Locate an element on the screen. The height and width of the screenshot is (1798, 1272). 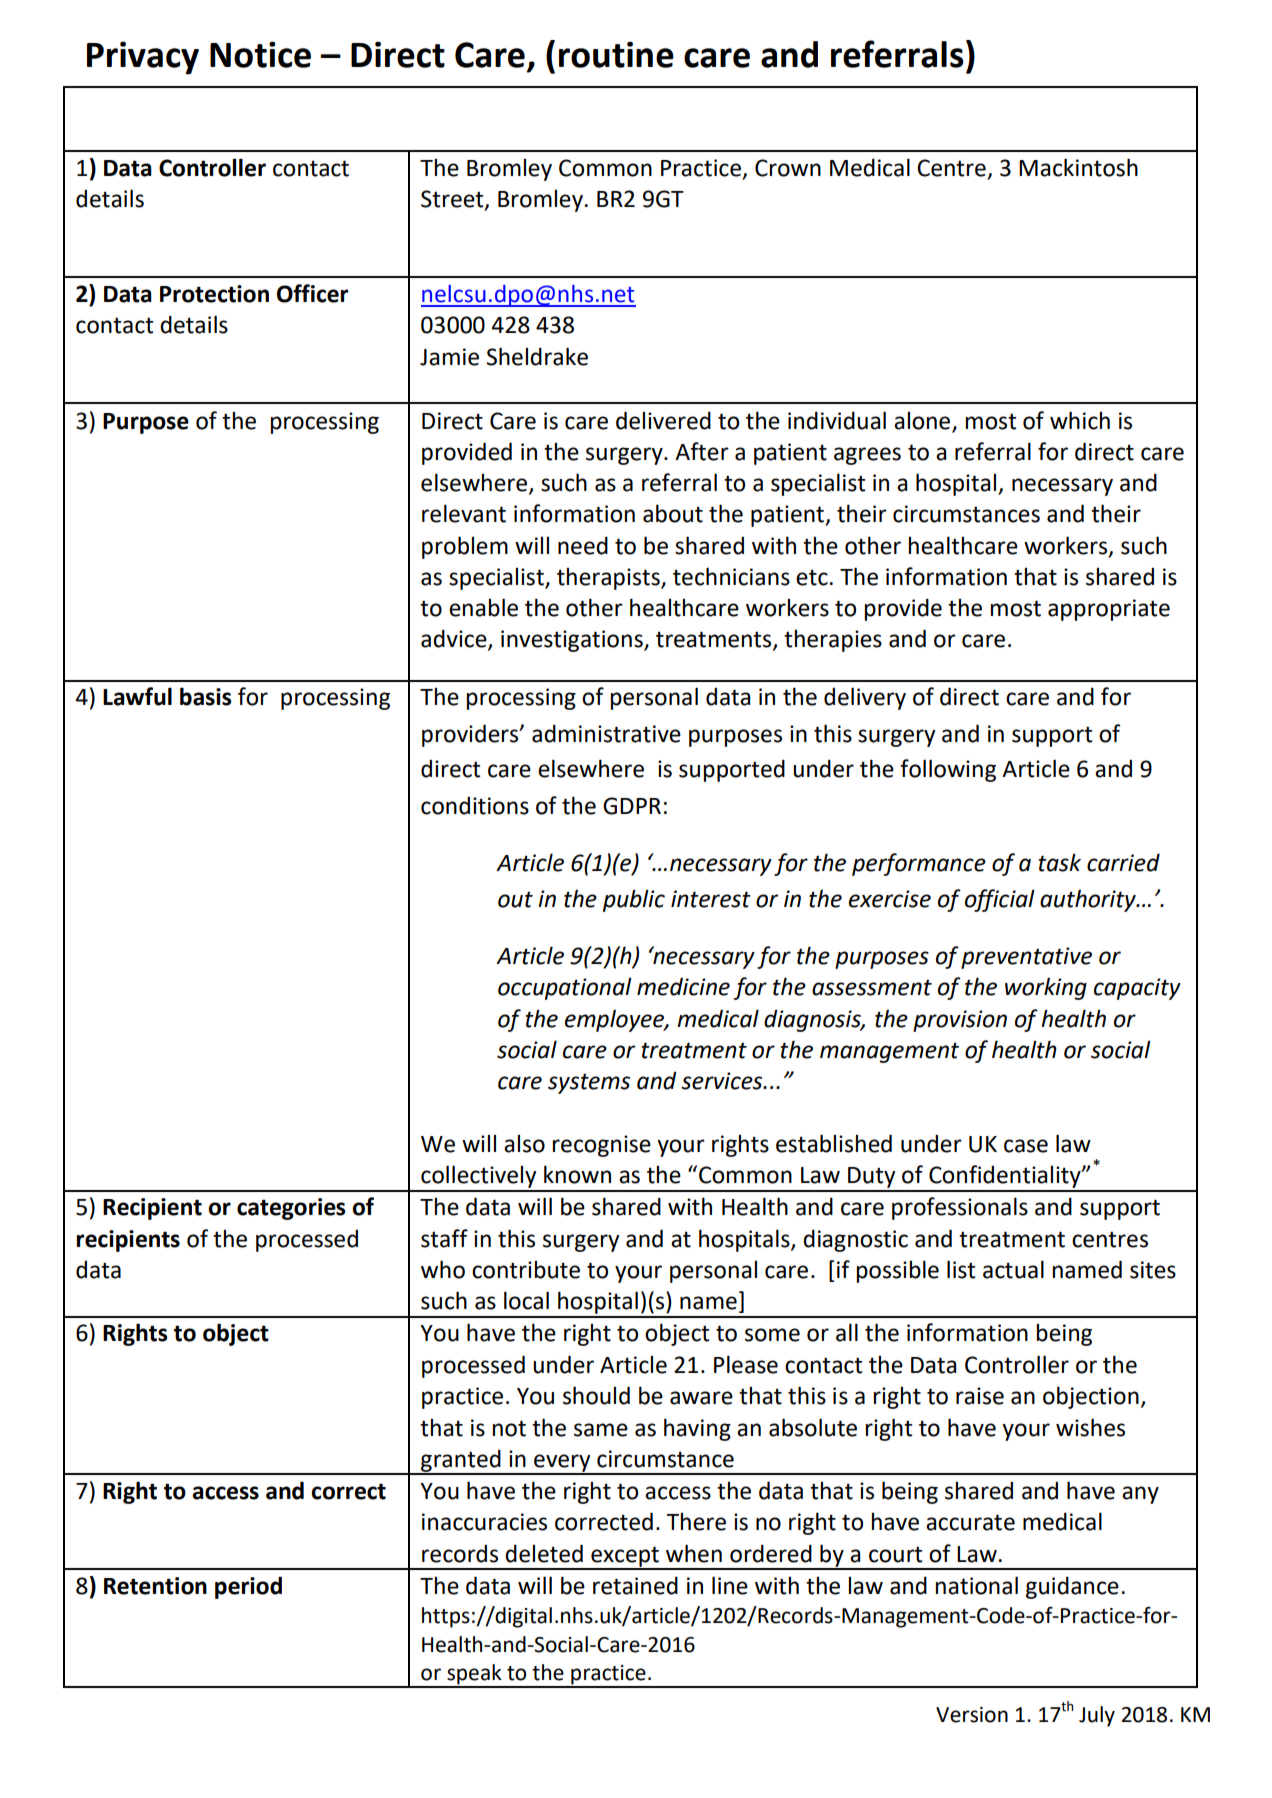
routine is located at coordinates (616, 54).
